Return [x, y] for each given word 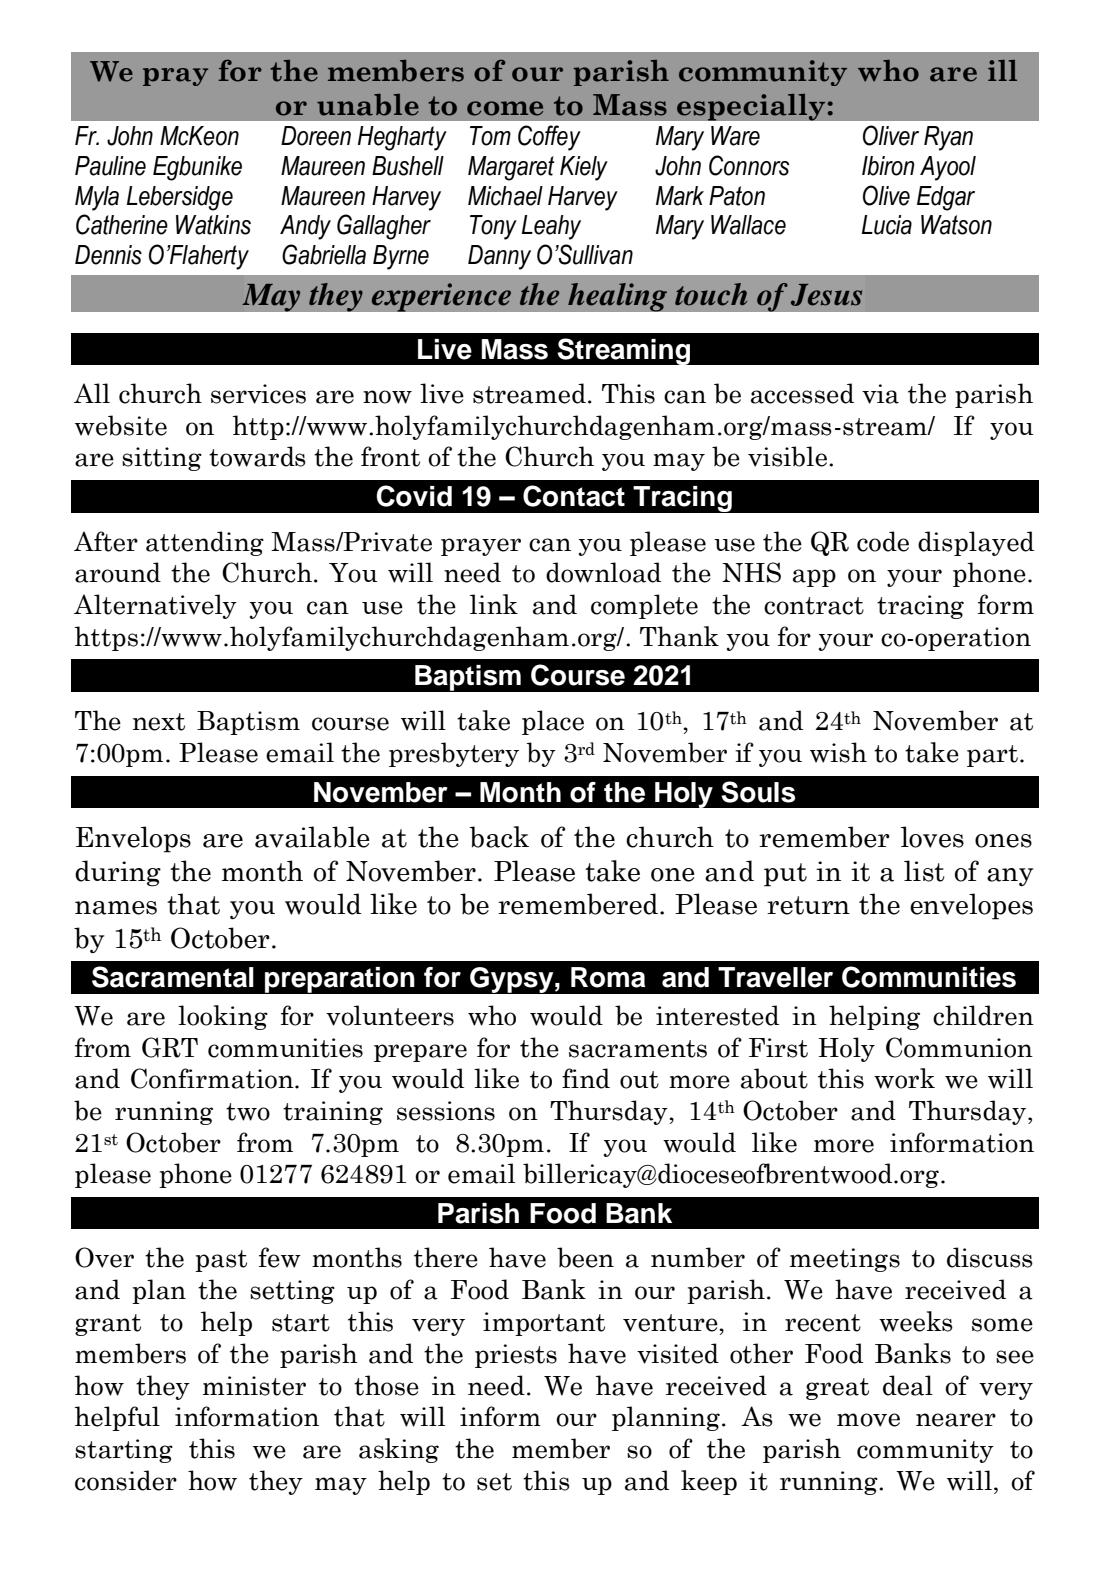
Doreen [316, 136]
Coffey [549, 138]
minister [254, 1386]
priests [516, 1356]
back [499, 837]
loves [932, 837]
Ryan [948, 138]
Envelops [133, 839]
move [868, 1420]
